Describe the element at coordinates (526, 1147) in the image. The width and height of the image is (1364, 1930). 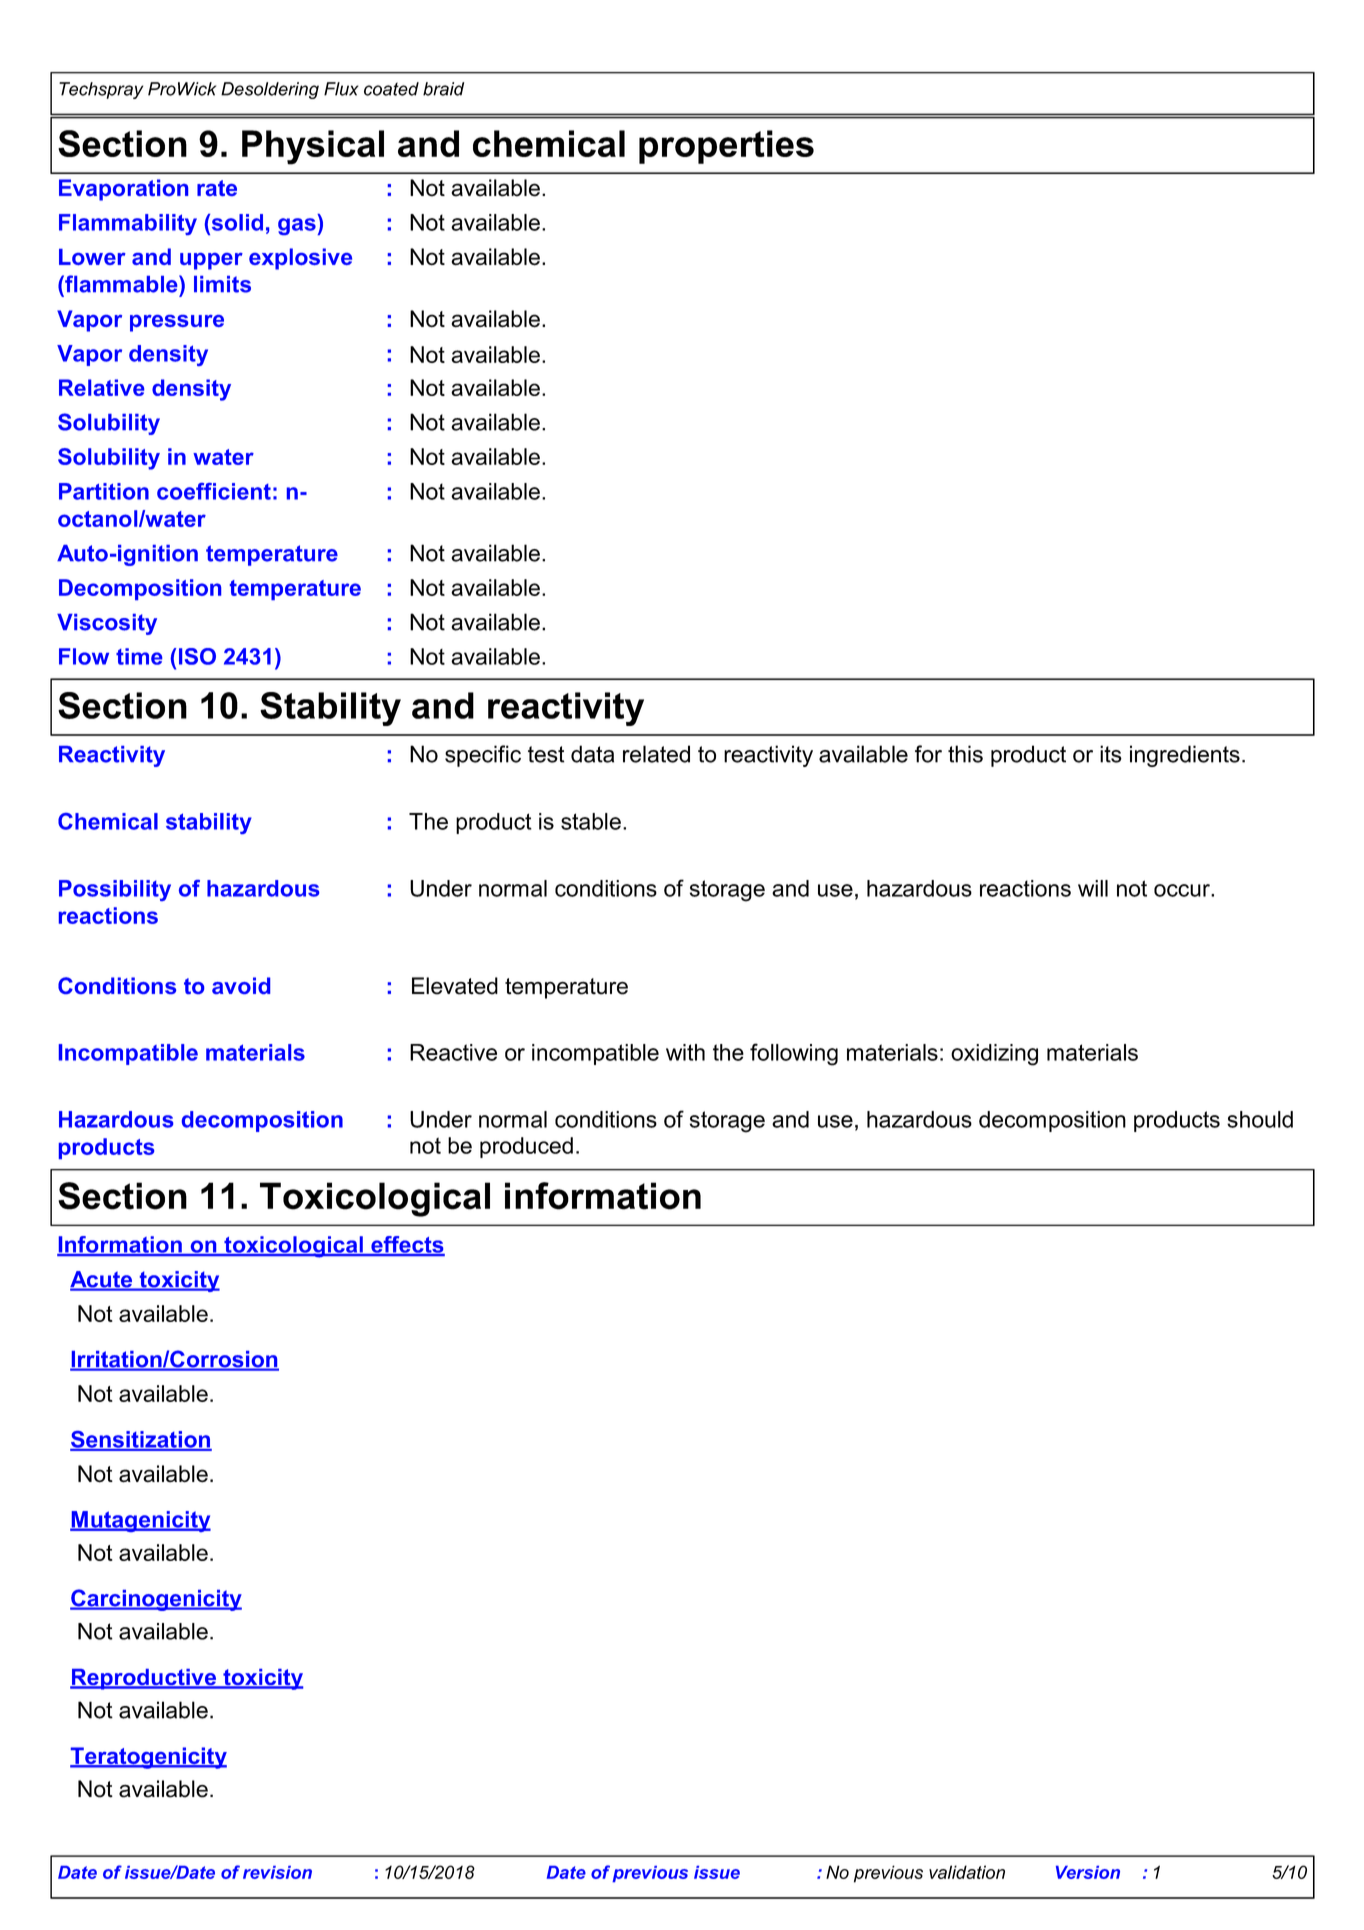
I see `produced` at that location.
